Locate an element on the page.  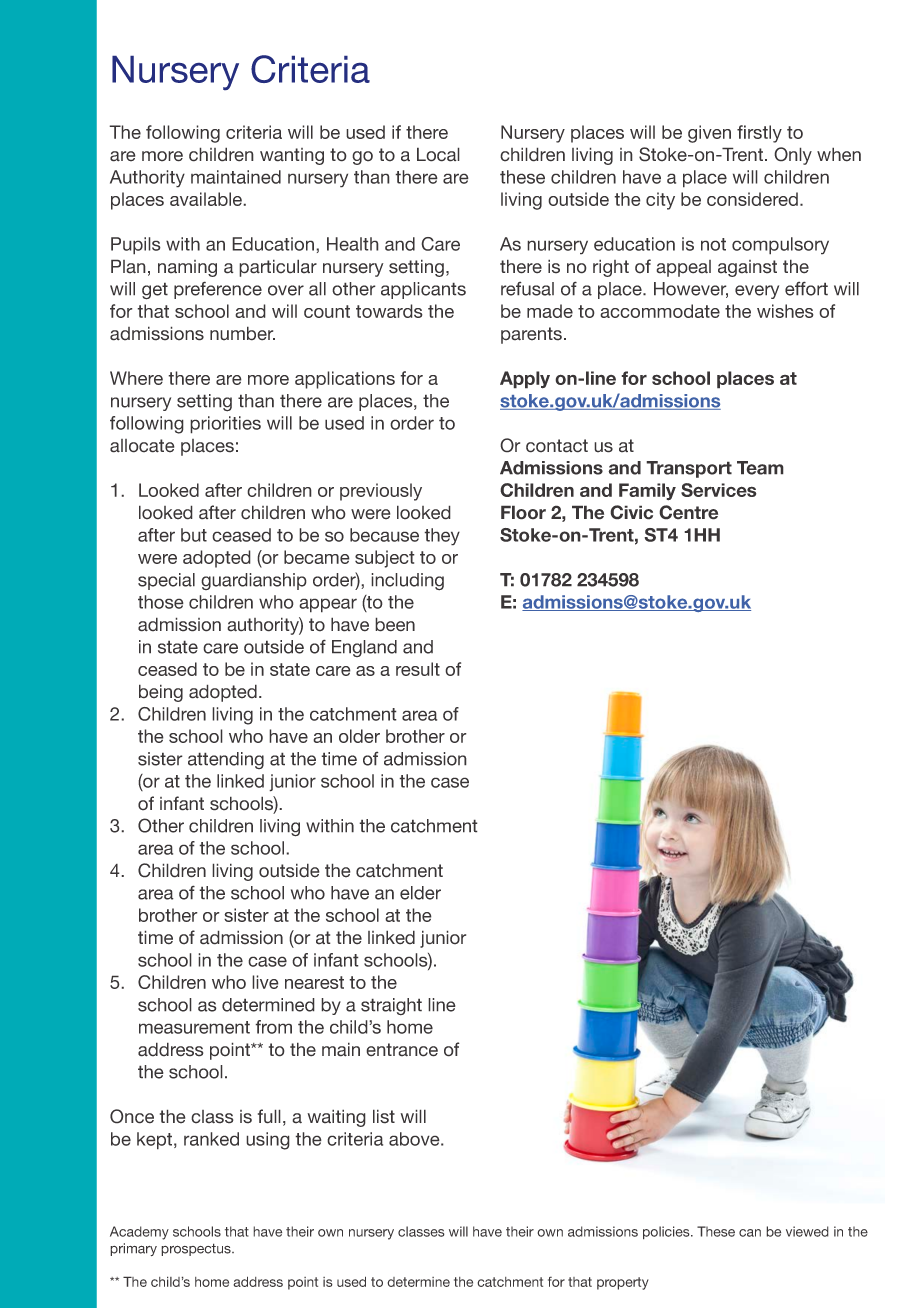
including is located at coordinates (407, 582).
